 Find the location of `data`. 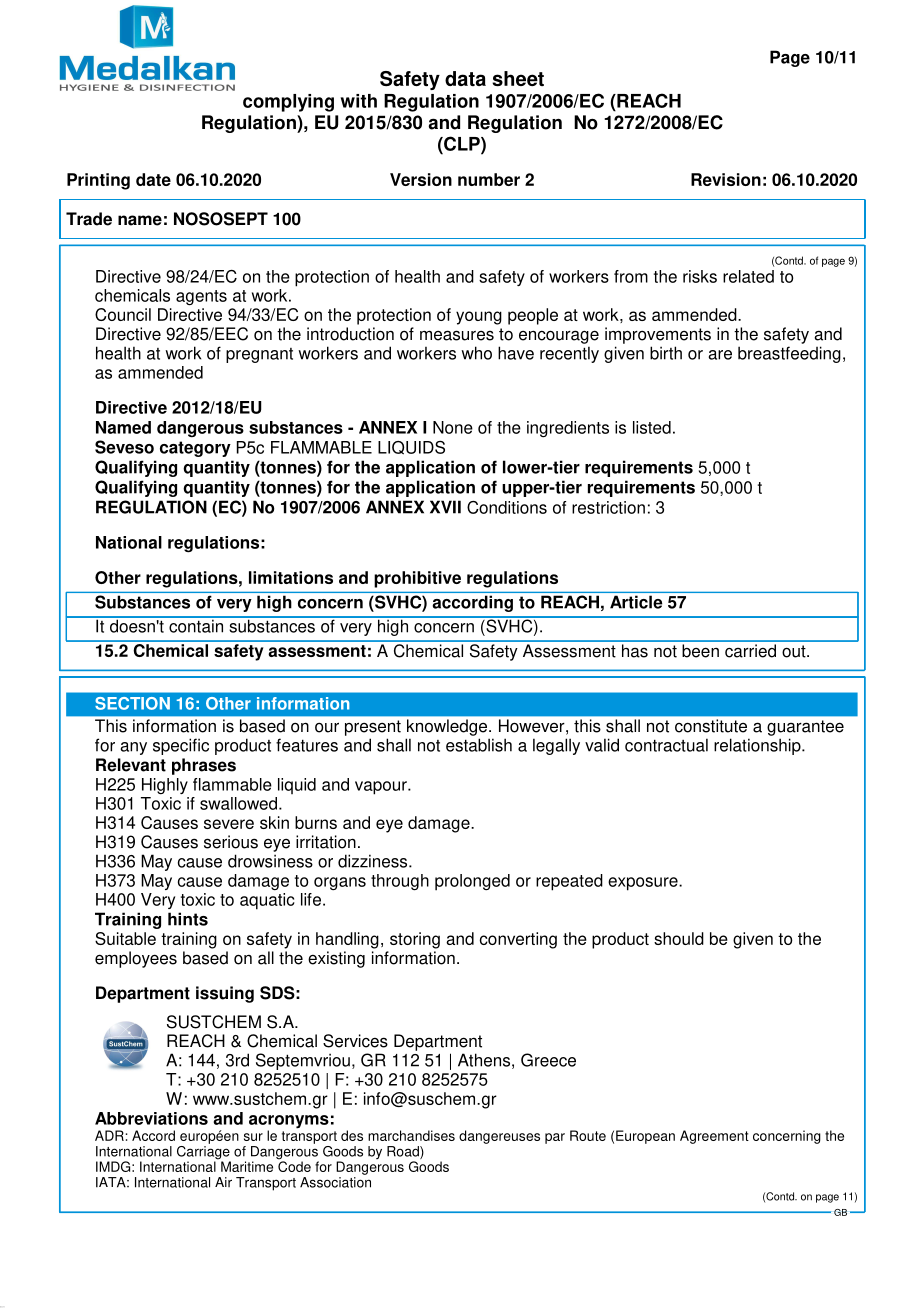

data is located at coordinates (465, 78).
